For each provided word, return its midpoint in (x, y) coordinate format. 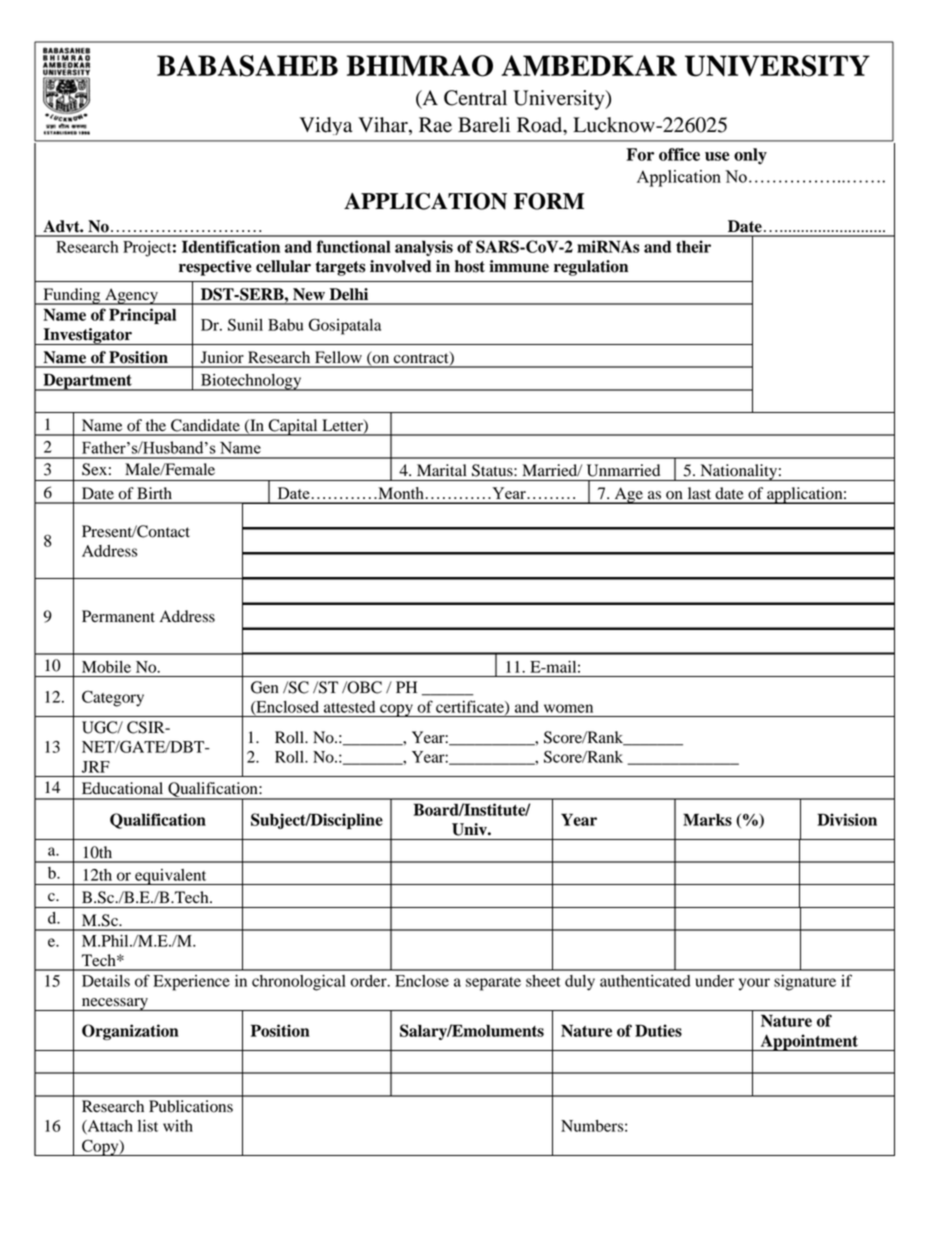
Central (475, 98)
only (750, 156)
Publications (191, 1106)
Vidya (326, 126)
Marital (441, 470)
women (568, 708)
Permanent (118, 616)
